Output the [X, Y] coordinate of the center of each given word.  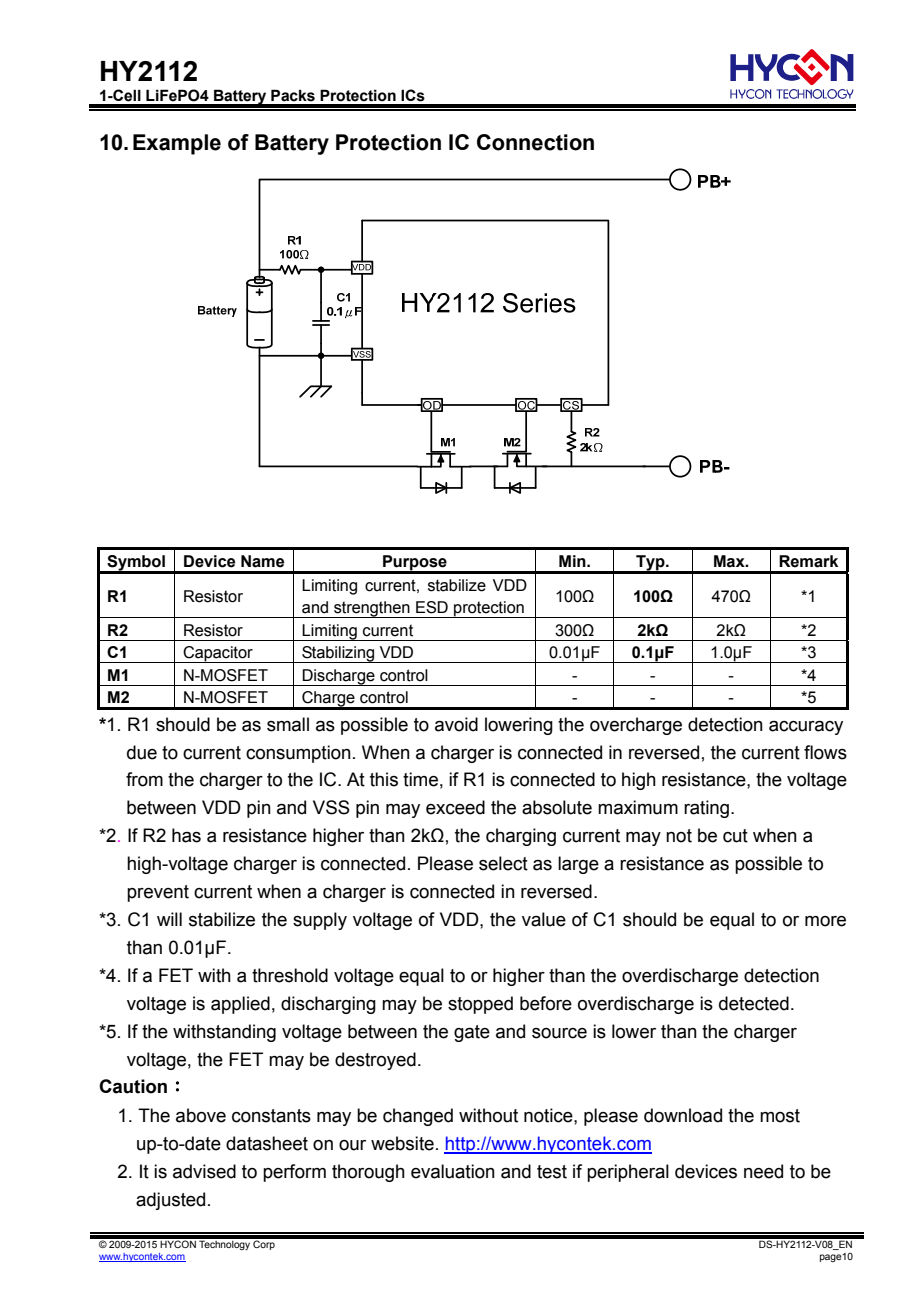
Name [262, 561]
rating [706, 809]
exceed [455, 807]
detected [754, 1003]
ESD [432, 607]
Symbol [136, 564]
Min [573, 561]
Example [177, 144]
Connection [535, 142]
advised [204, 1171]
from [144, 779]
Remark [808, 561]
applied [240, 1005]
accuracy [806, 728]
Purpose [415, 564]
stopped [480, 1005]
